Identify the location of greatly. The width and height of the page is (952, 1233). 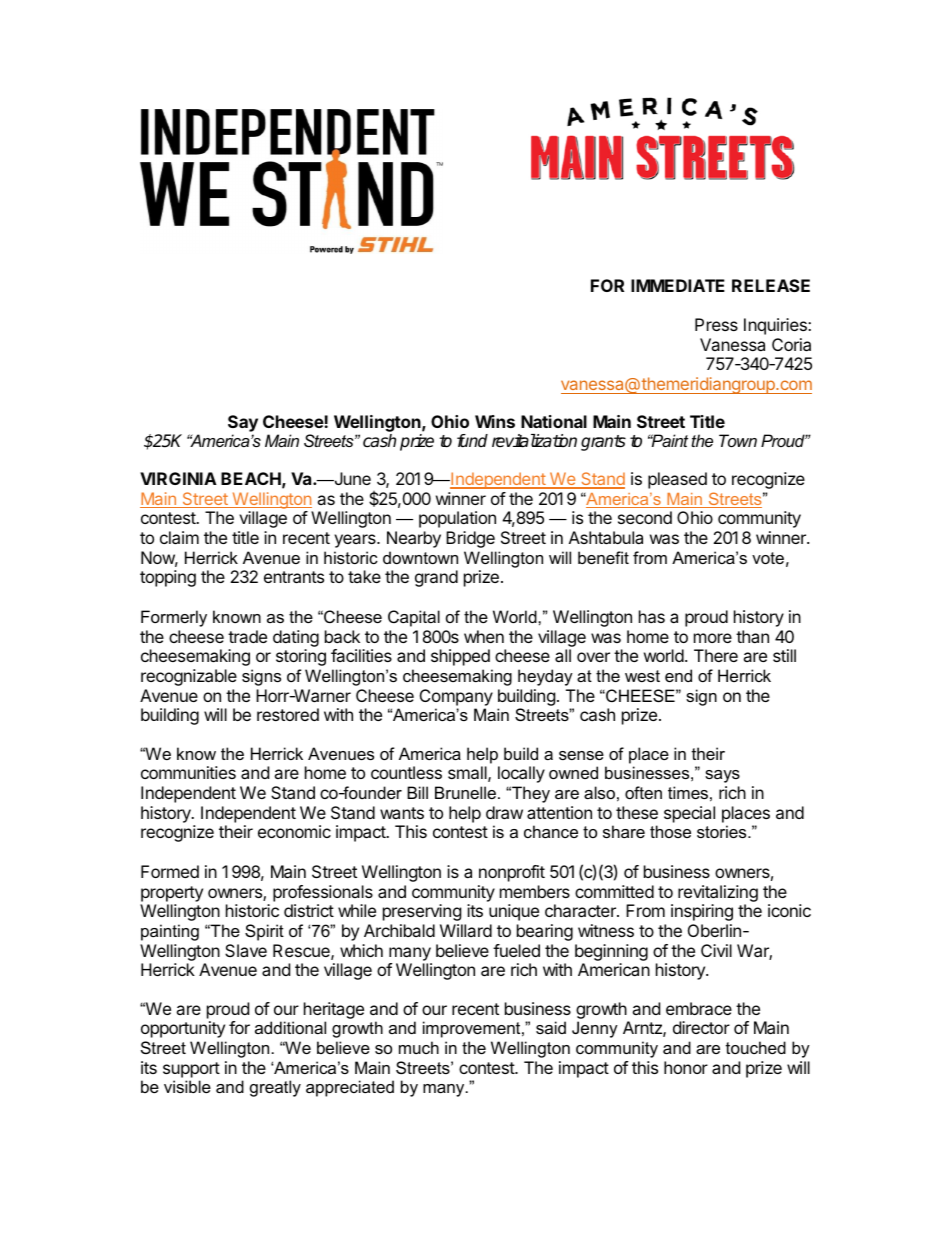
(275, 1088).
